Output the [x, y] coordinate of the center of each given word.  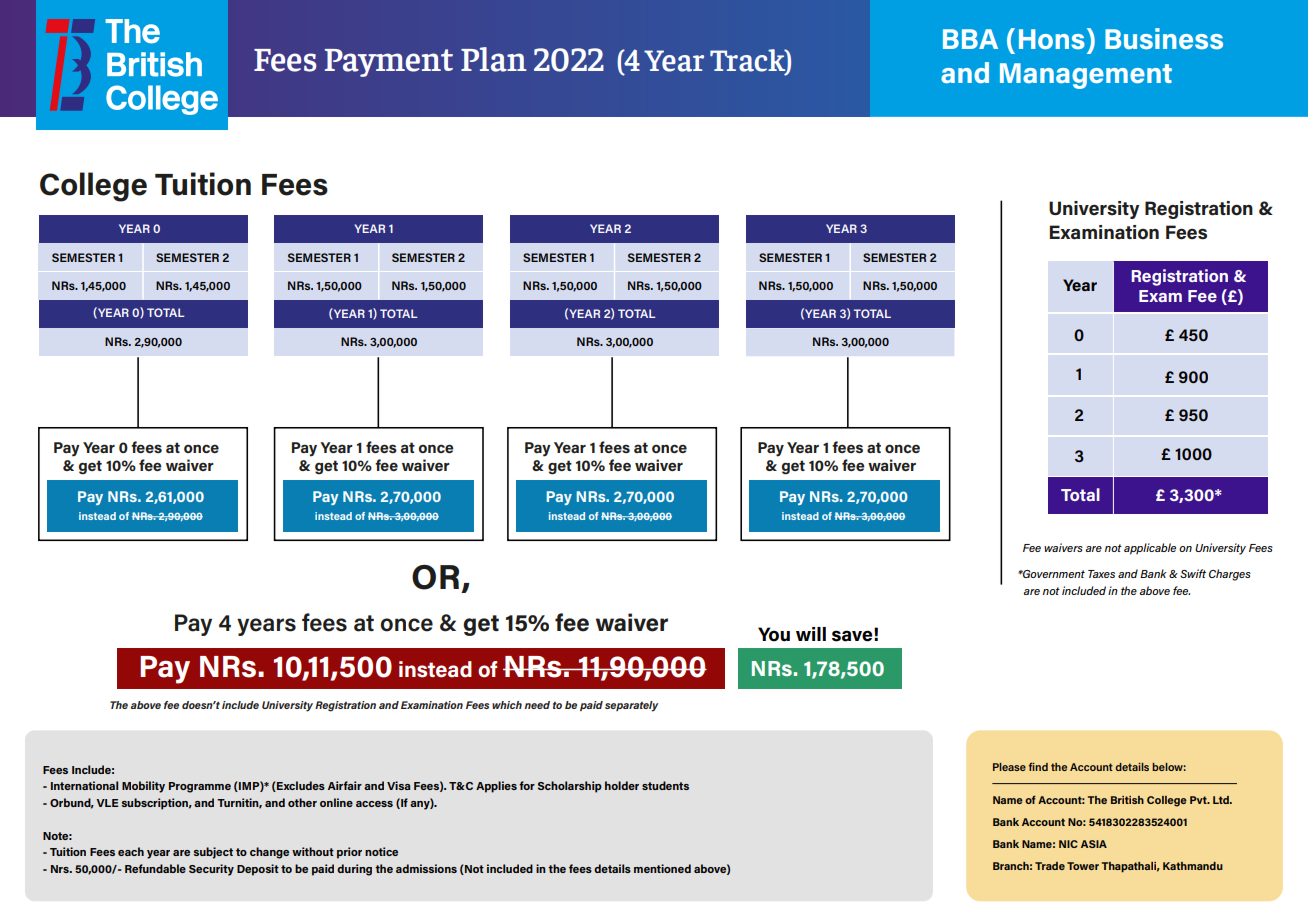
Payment [389, 63]
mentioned [662, 868]
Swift [1193, 573]
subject [213, 853]
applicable [1150, 549]
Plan [494, 59]
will [811, 634]
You [774, 634]
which [507, 705]
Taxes [1101, 574]
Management [1086, 76]
